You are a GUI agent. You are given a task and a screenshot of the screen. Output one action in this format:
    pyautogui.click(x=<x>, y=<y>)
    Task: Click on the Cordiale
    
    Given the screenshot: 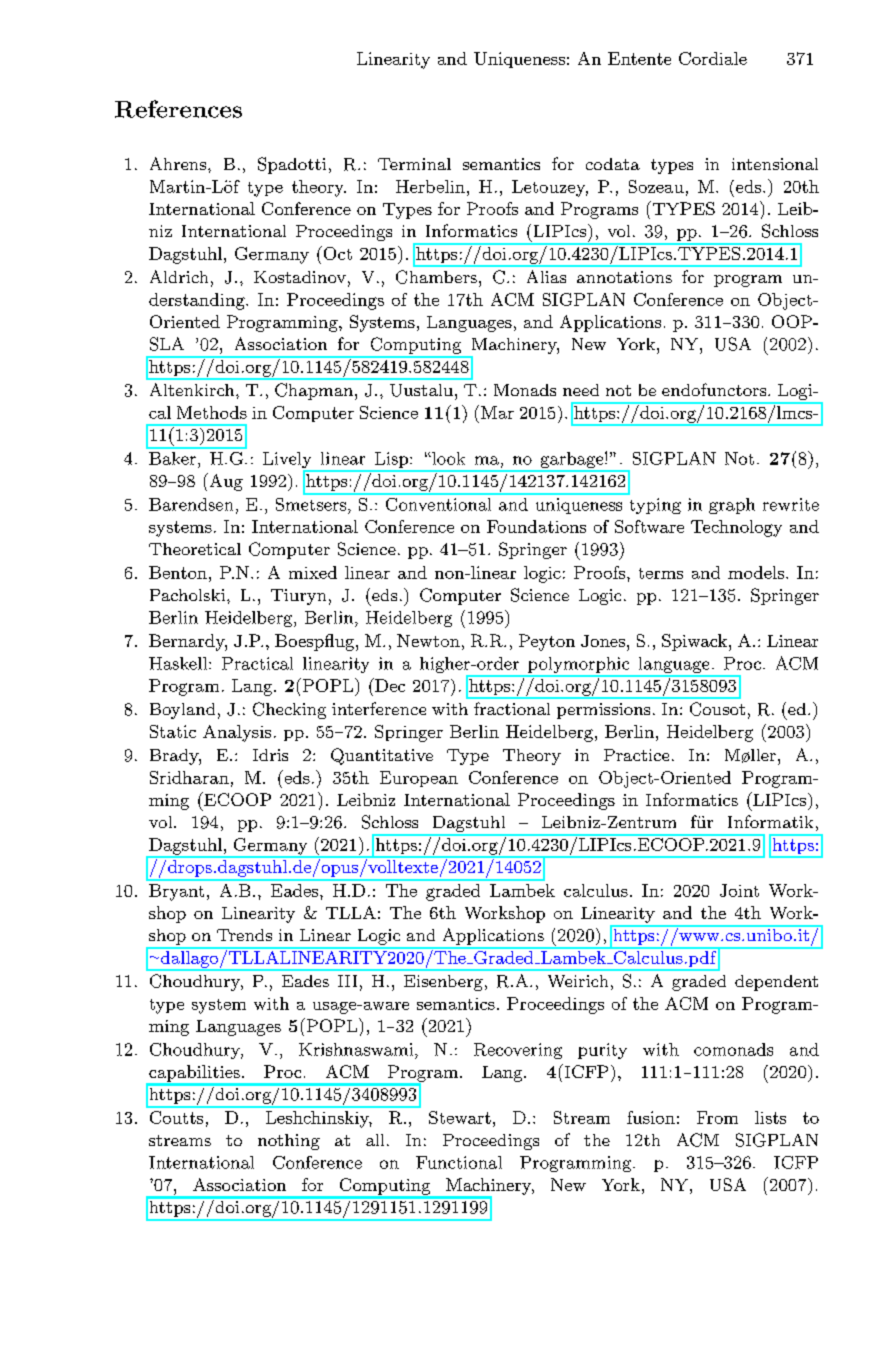 What is the action you would take?
    pyautogui.click(x=713, y=58)
